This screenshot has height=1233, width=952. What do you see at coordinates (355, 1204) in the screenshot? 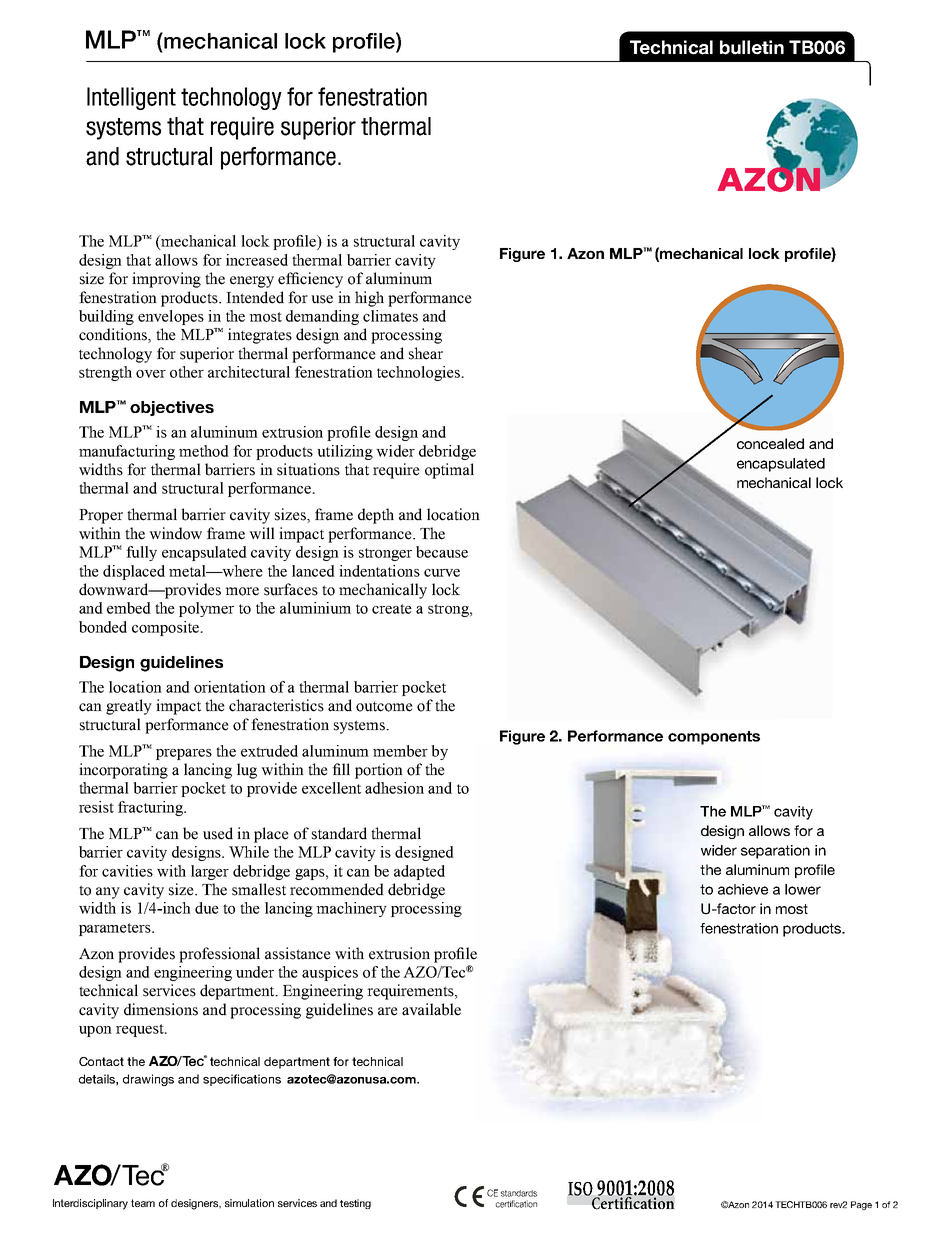
I see `testing` at bounding box center [355, 1204].
